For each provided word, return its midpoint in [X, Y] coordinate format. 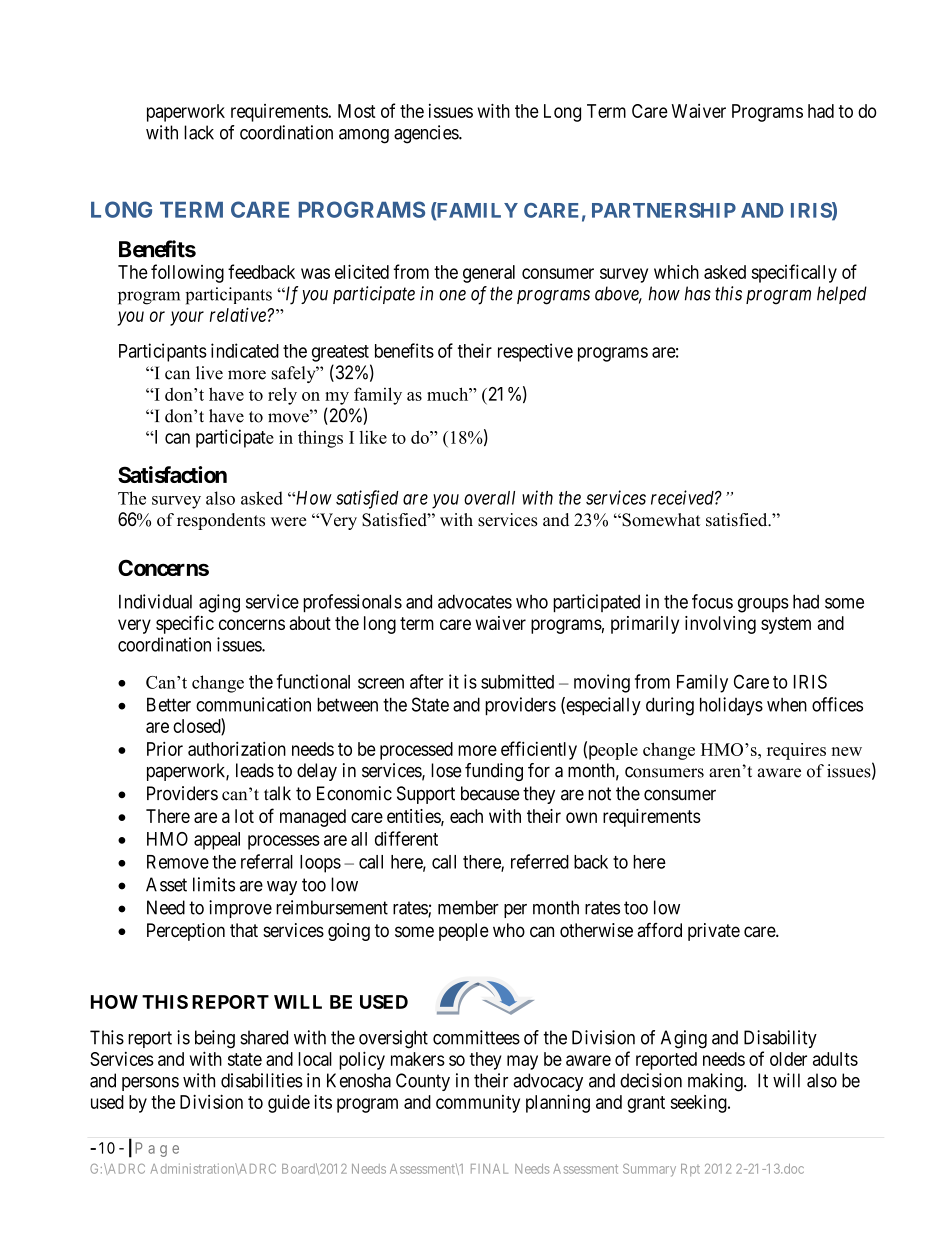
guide [289, 1104]
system [786, 625]
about [310, 623]
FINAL [489, 1169]
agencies [427, 134]
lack [199, 132]
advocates [475, 601]
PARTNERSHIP [664, 210]
